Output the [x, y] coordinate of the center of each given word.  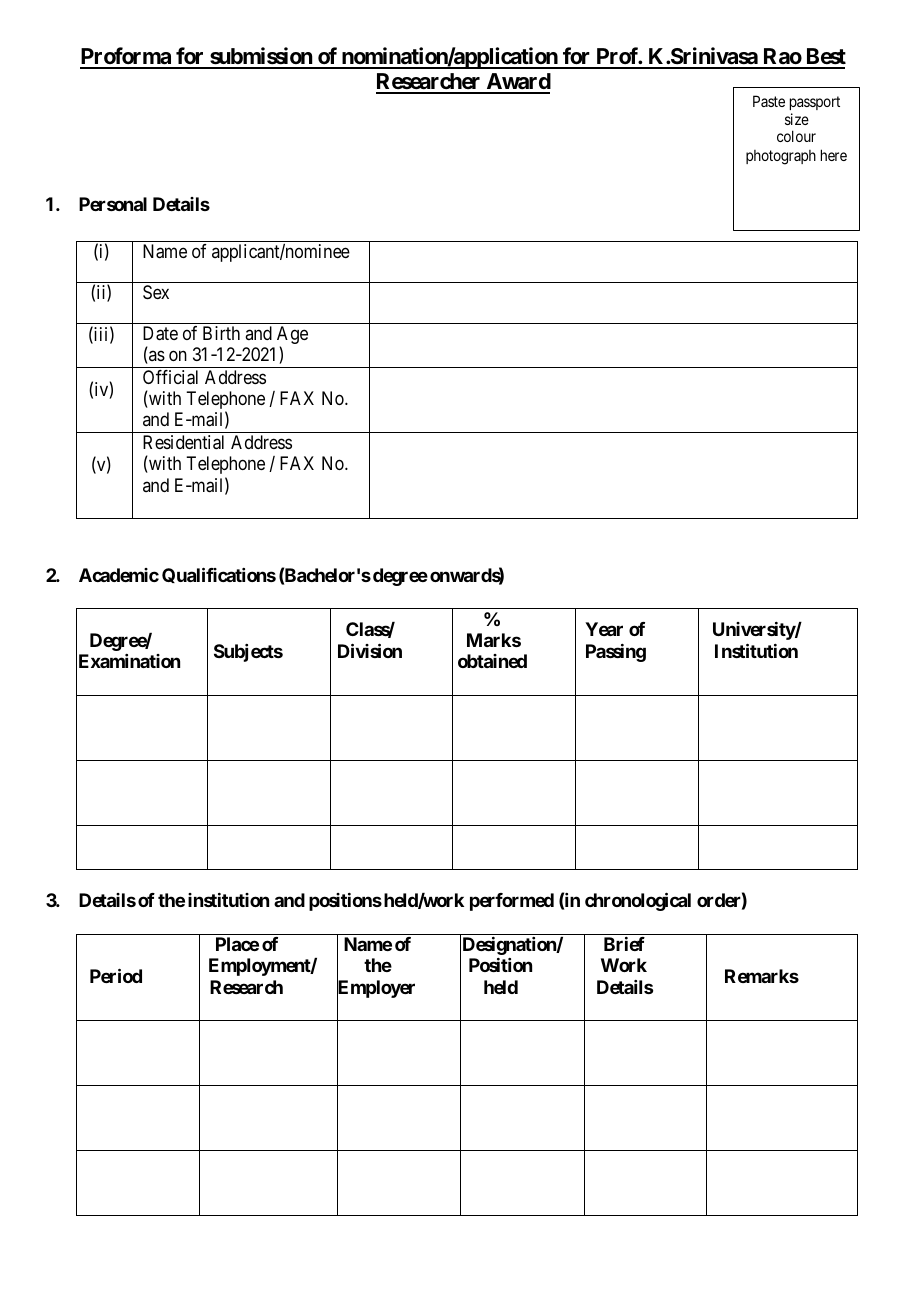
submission [261, 57]
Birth [221, 333]
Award [517, 83]
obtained [492, 661]
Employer [376, 990]
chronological [638, 901]
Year [604, 629]
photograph [781, 157]
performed [512, 902]
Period [116, 975]
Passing [616, 653]
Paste [769, 101]
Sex [156, 292]
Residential [183, 442]
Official [170, 377]
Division [370, 650]
